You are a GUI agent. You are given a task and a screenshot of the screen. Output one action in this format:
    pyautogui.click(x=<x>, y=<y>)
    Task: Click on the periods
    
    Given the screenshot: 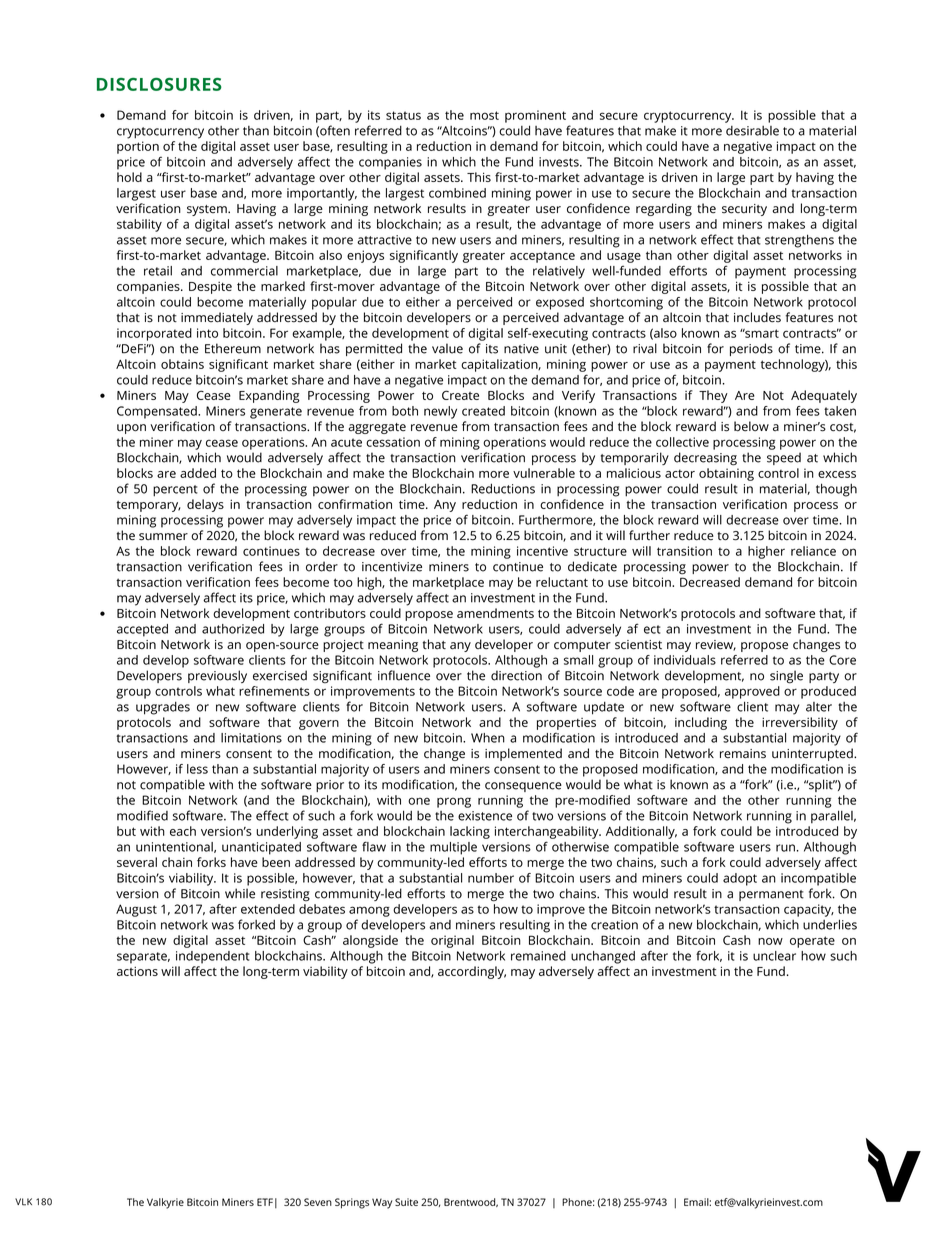 What is the action you would take?
    pyautogui.click(x=751, y=349)
